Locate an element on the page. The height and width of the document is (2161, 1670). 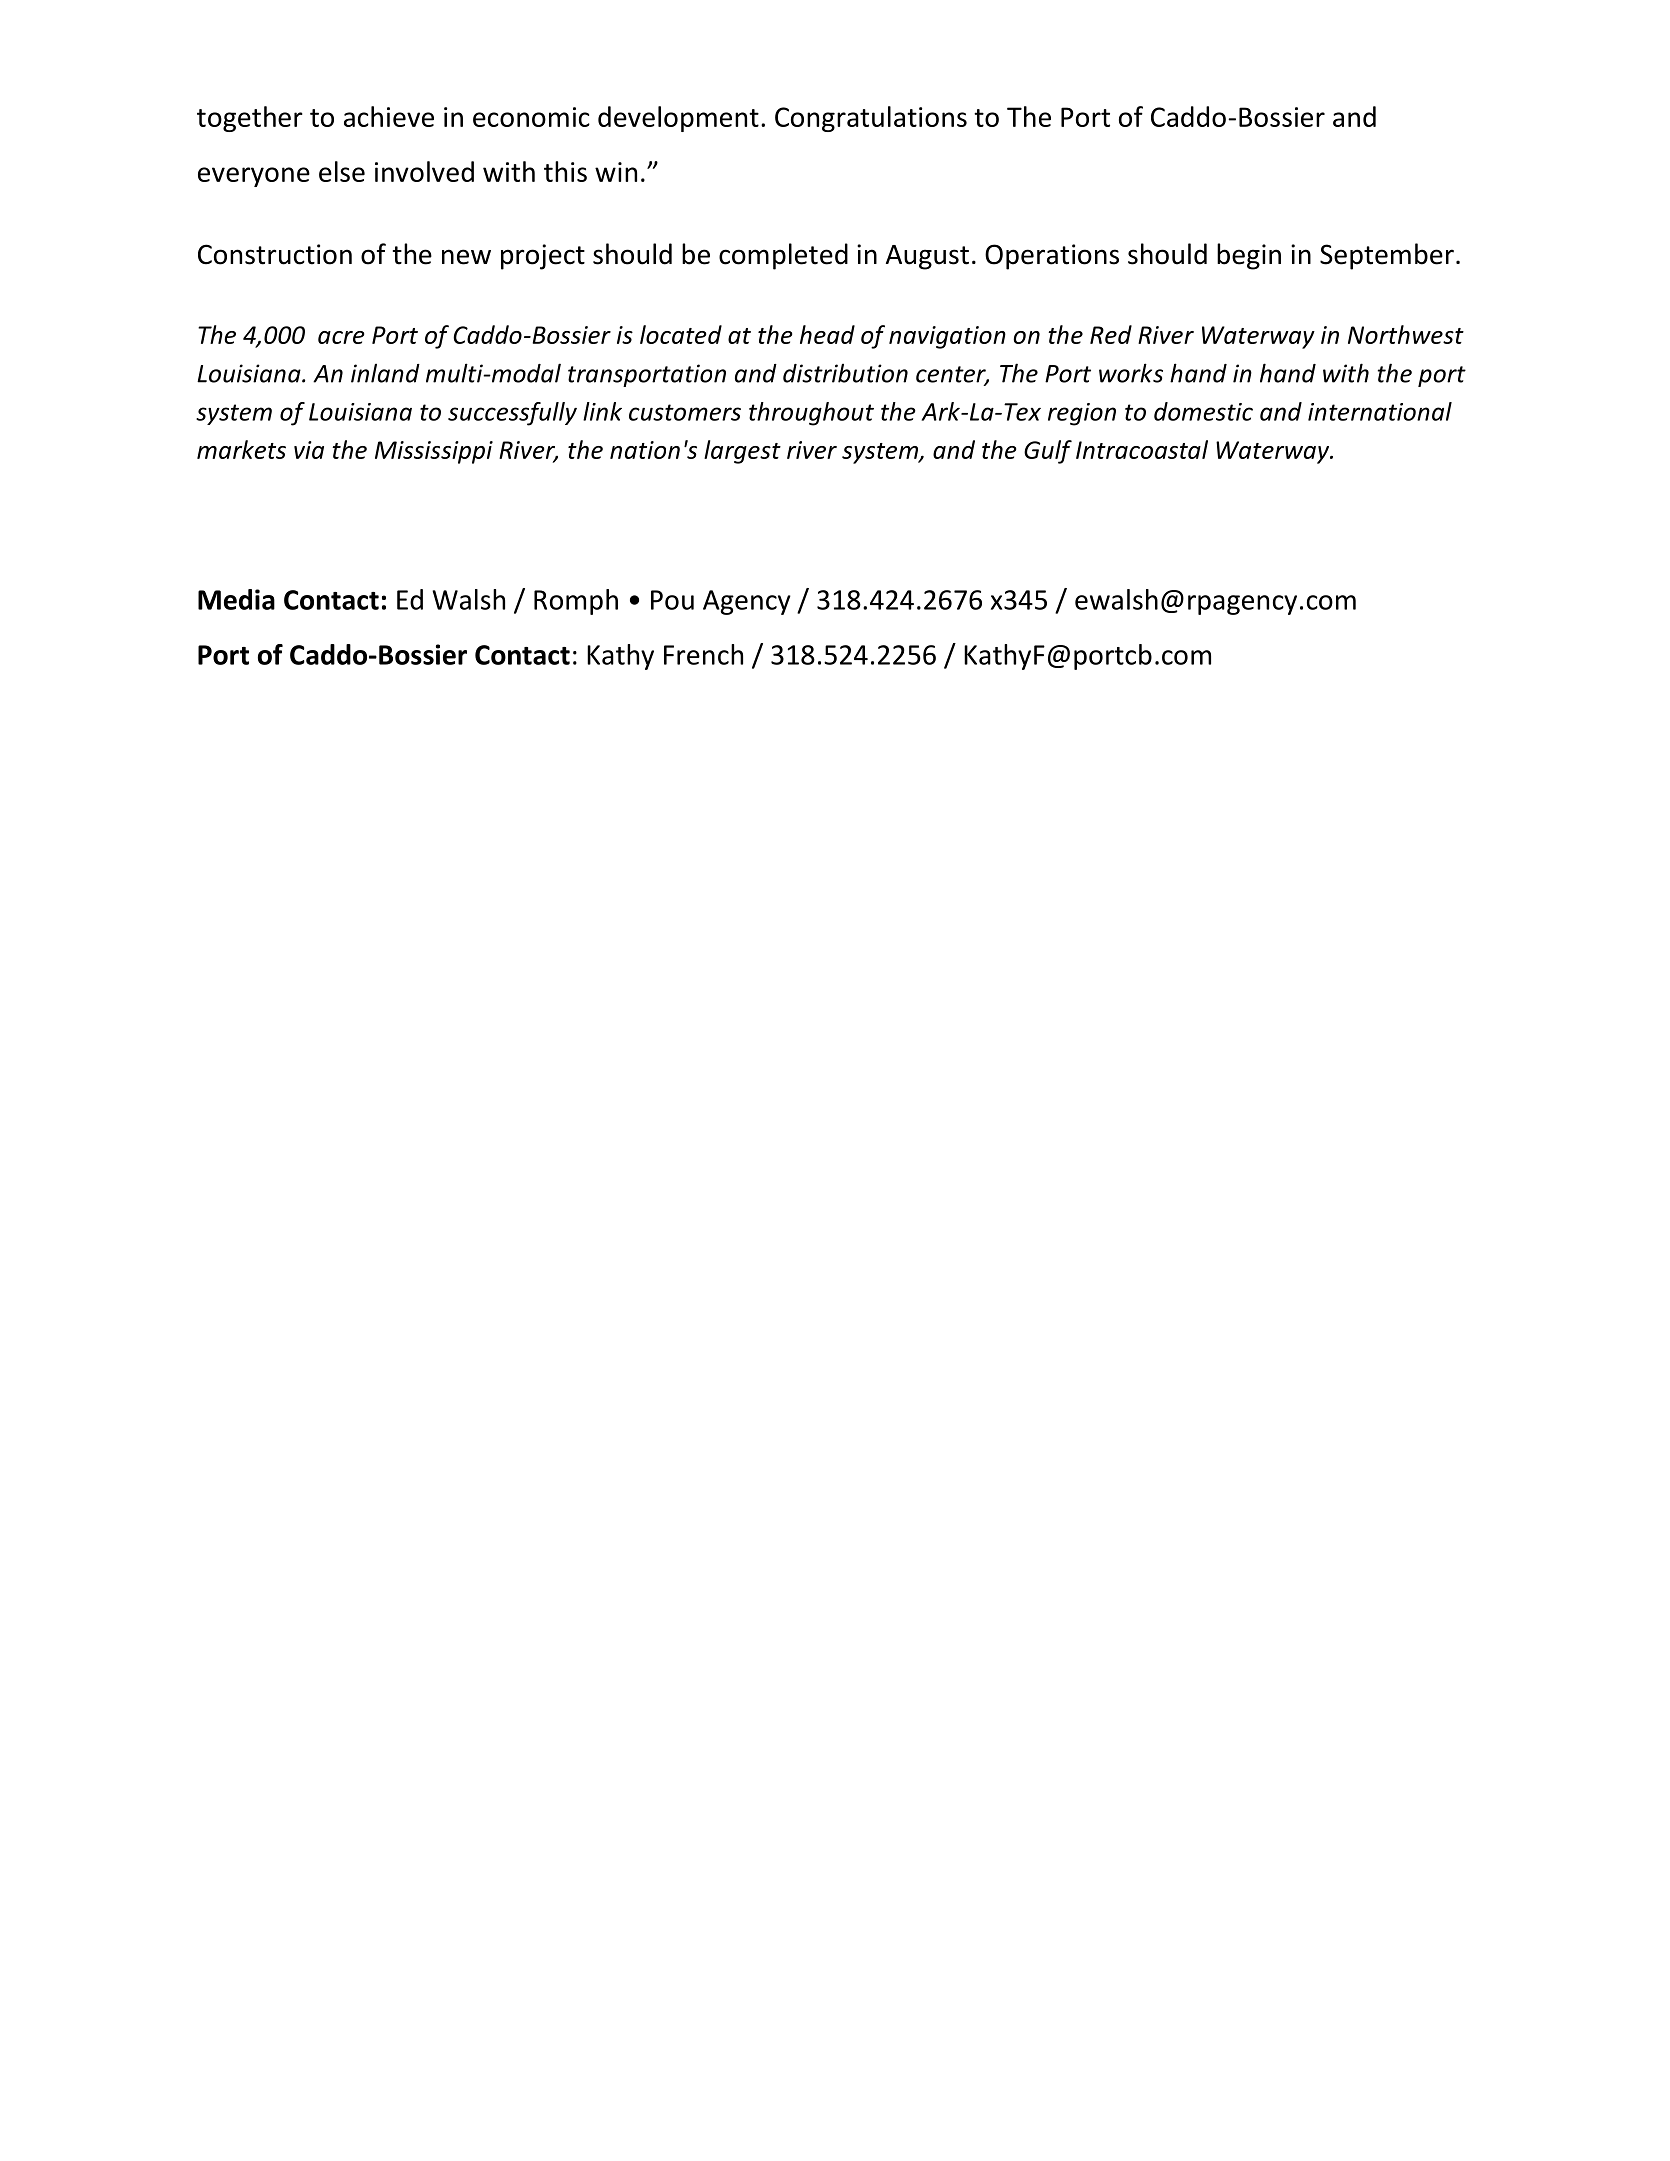
achieve is located at coordinates (389, 116).
